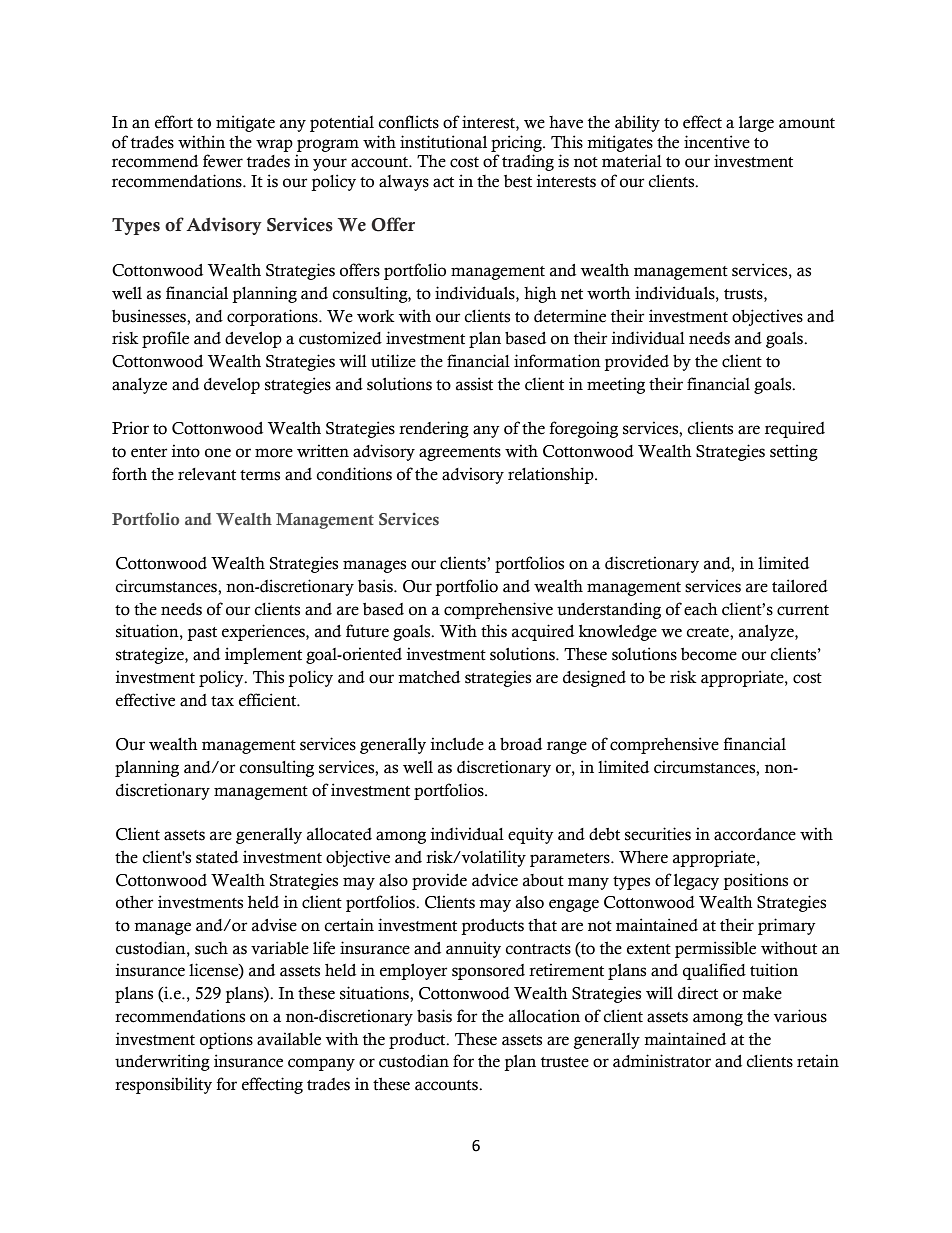  What do you see at coordinates (222, 701) in the page?
I see `tax` at bounding box center [222, 701].
